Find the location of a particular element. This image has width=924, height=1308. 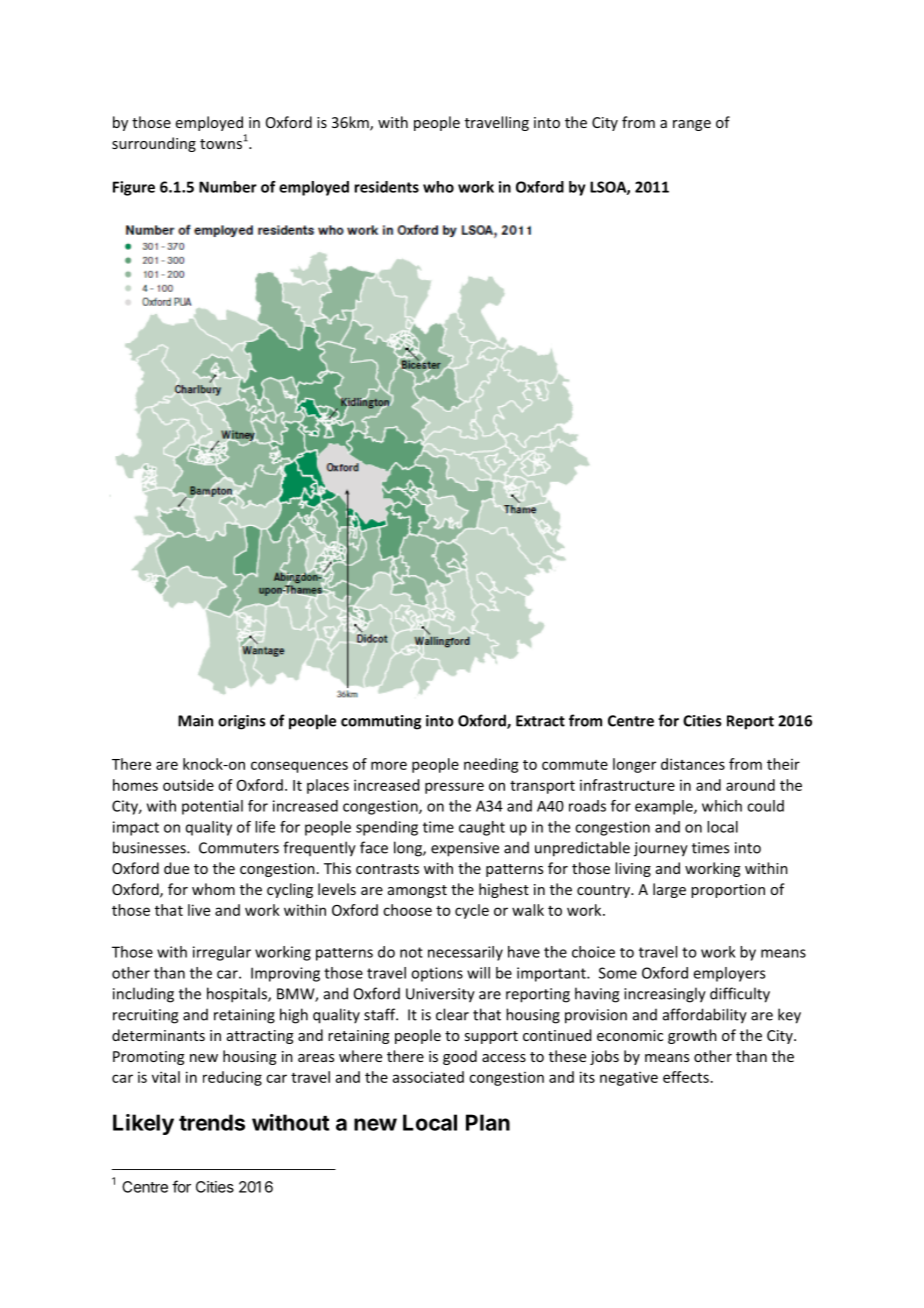

reducing is located at coordinates (232, 1078).
